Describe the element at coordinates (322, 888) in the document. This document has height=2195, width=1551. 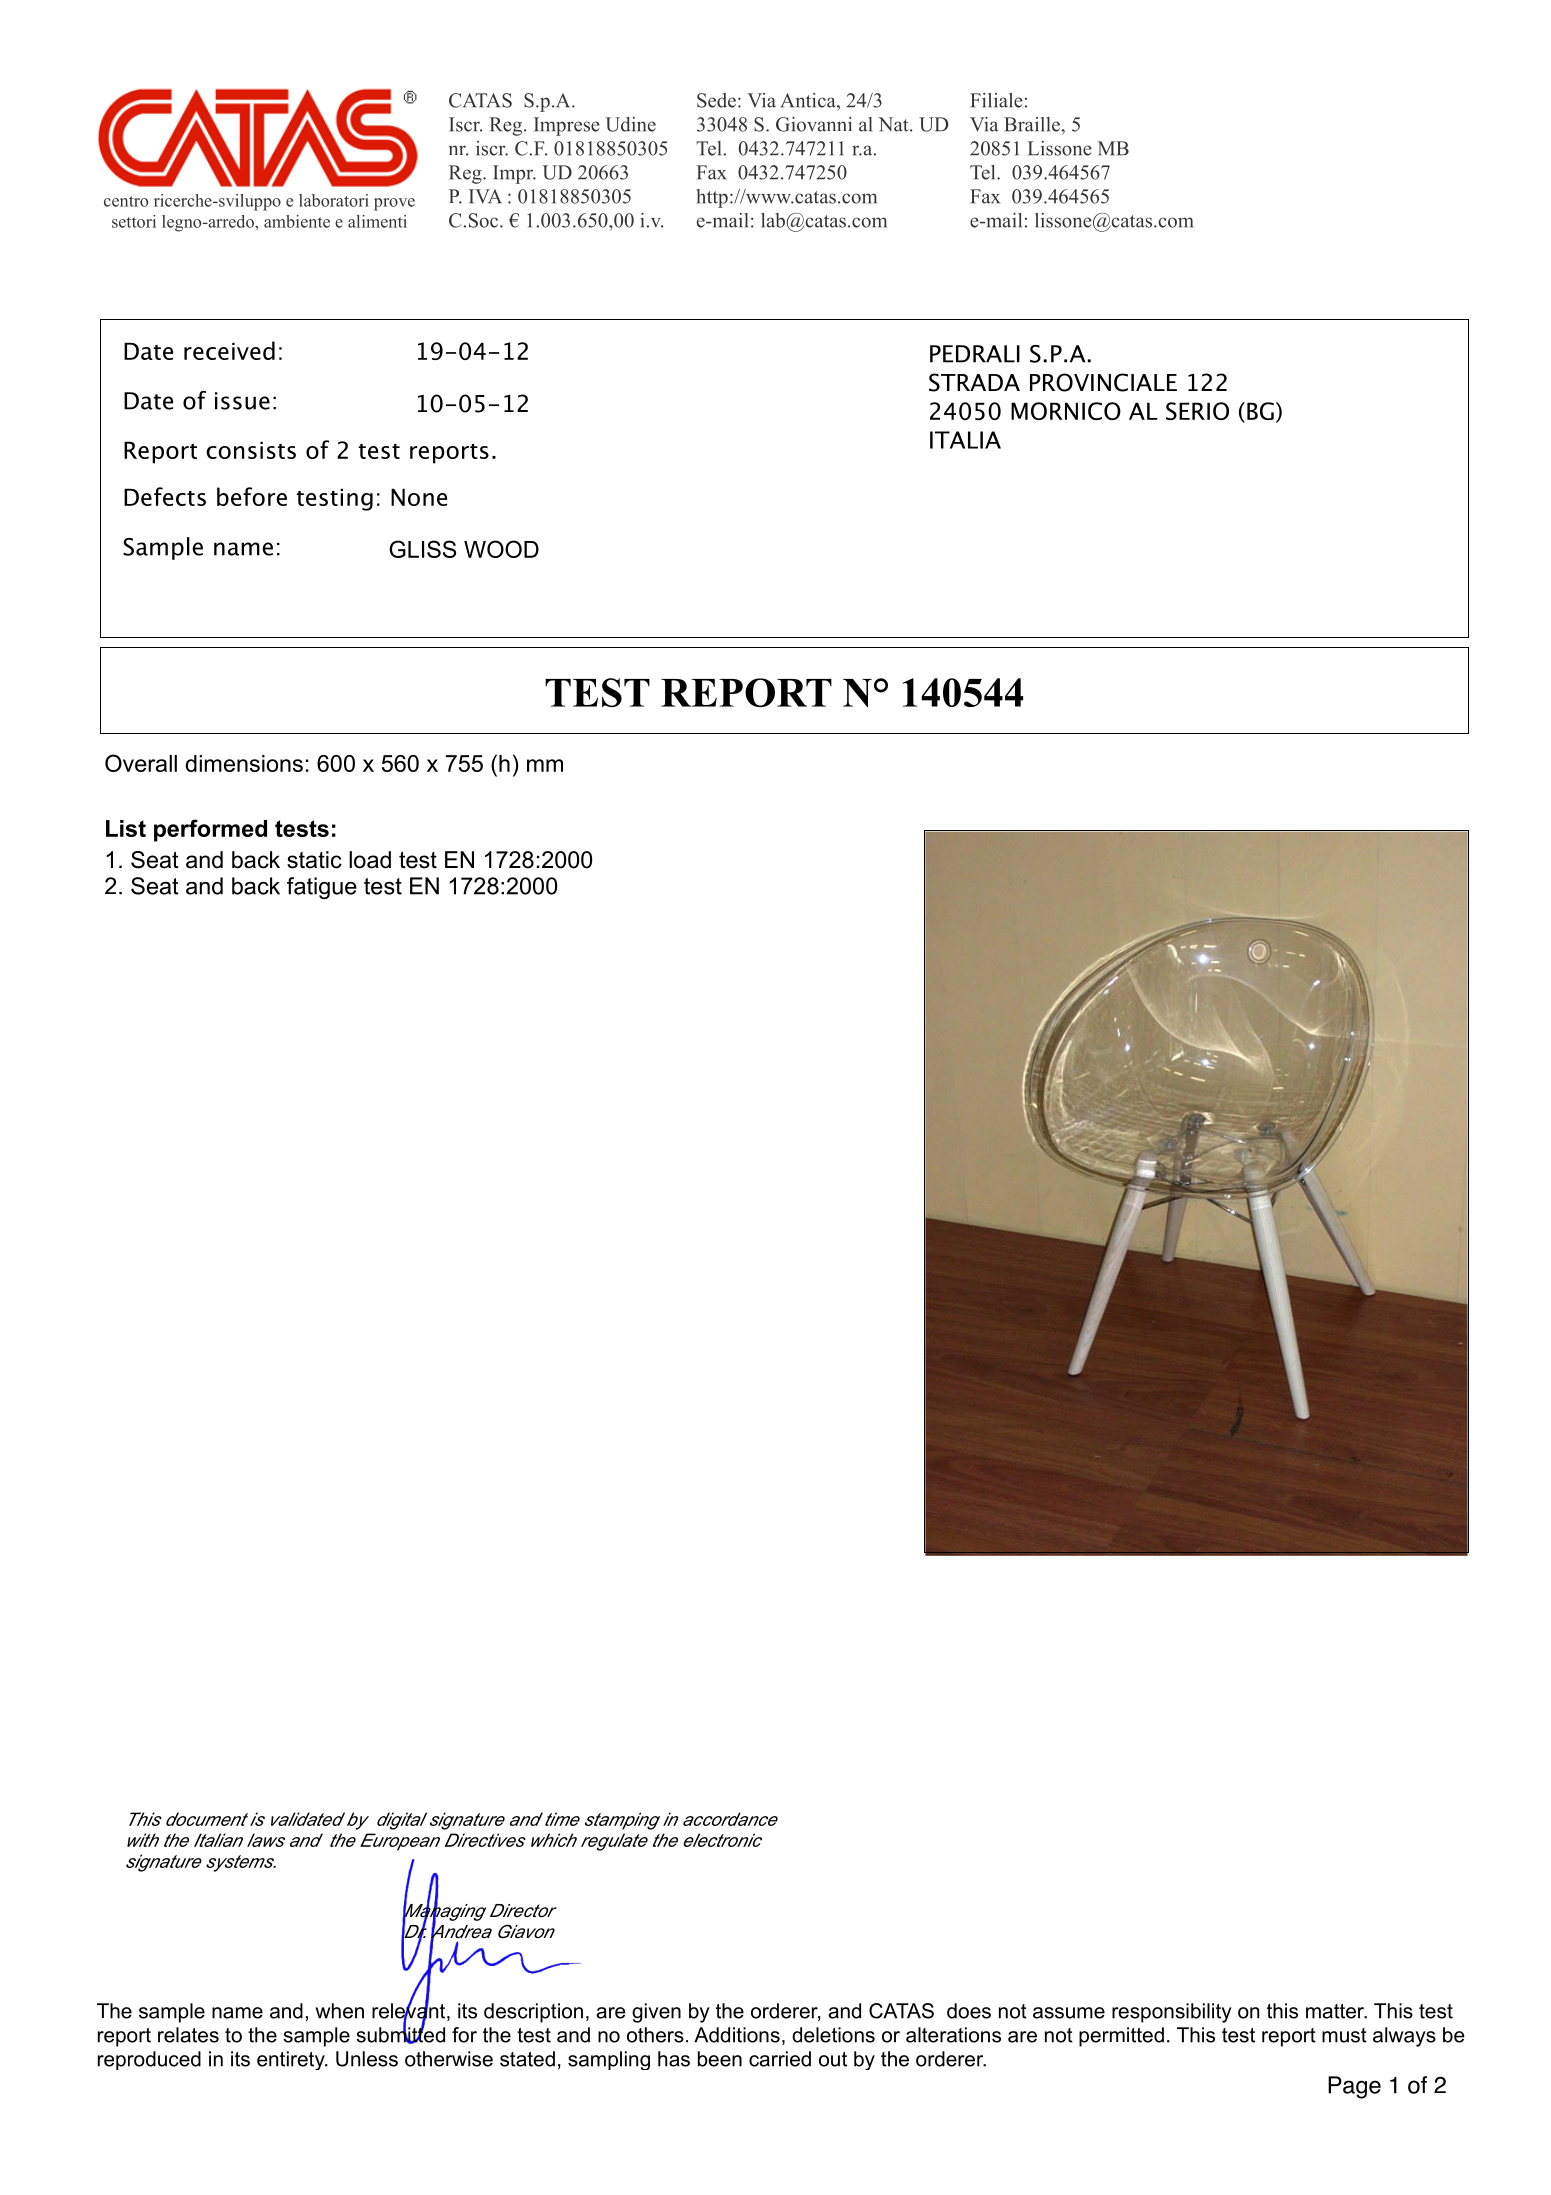
I see `fatigue` at that location.
